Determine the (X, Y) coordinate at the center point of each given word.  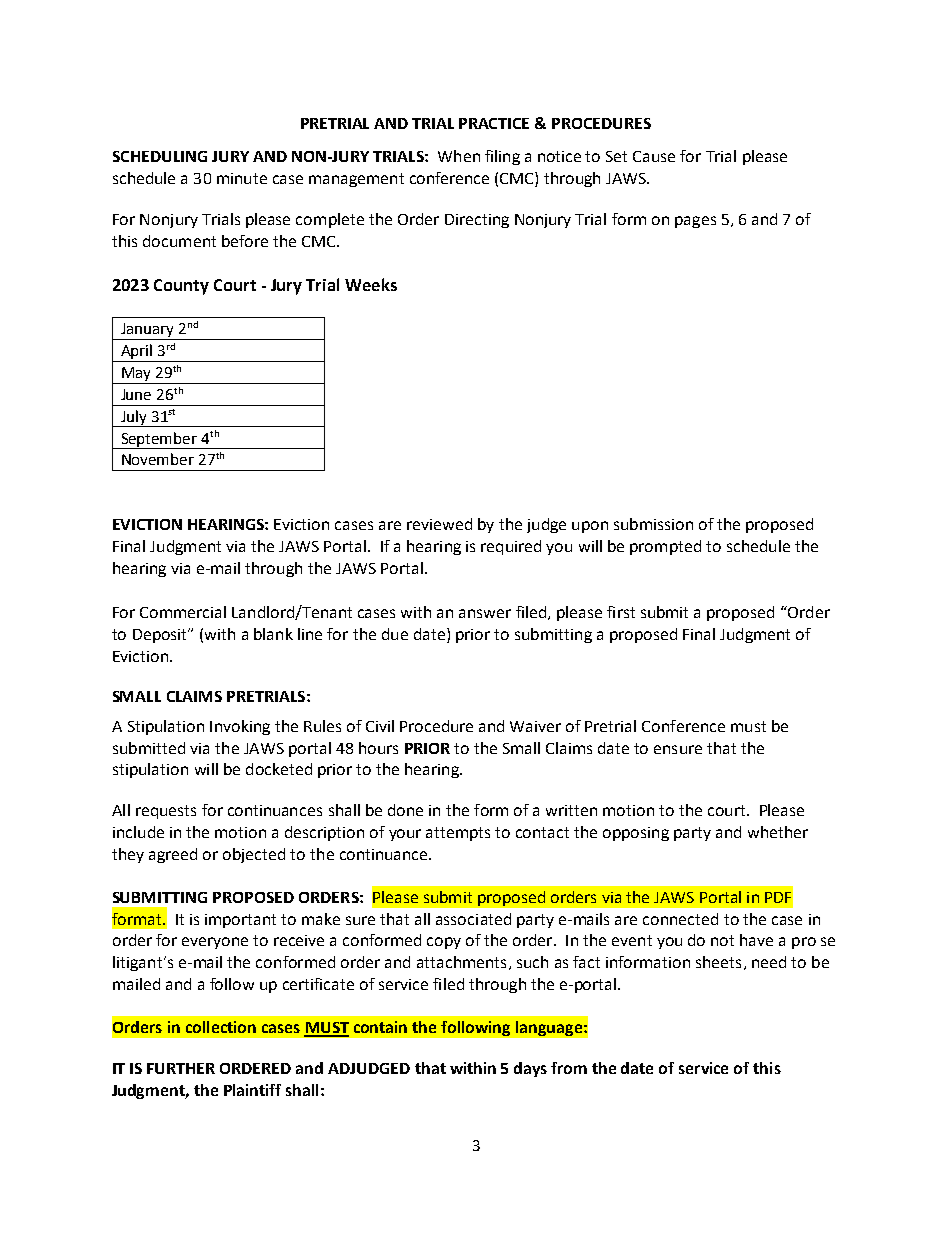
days (530, 1069)
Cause (654, 156)
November (158, 459)
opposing (636, 834)
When (459, 156)
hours (378, 748)
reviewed (439, 524)
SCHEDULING (160, 156)
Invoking (240, 727)
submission (653, 524)
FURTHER (181, 1068)
